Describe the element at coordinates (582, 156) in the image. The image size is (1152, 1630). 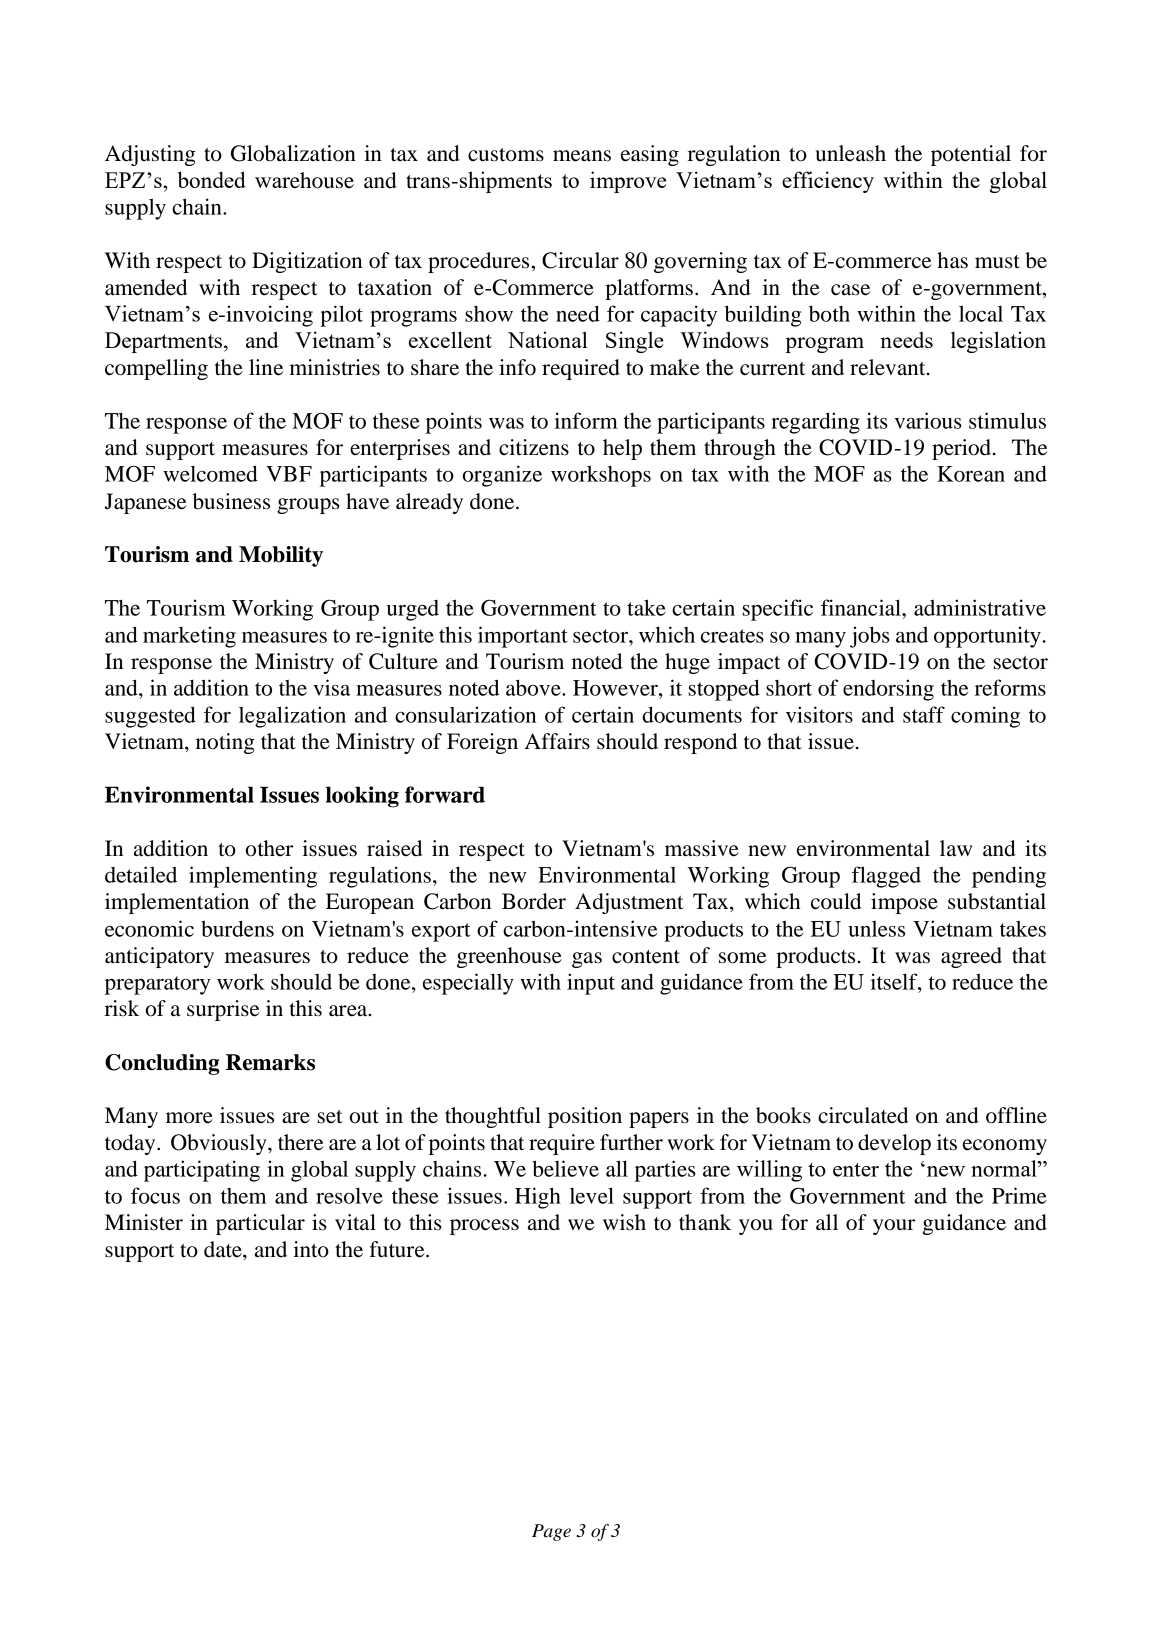
I see `means` at that location.
